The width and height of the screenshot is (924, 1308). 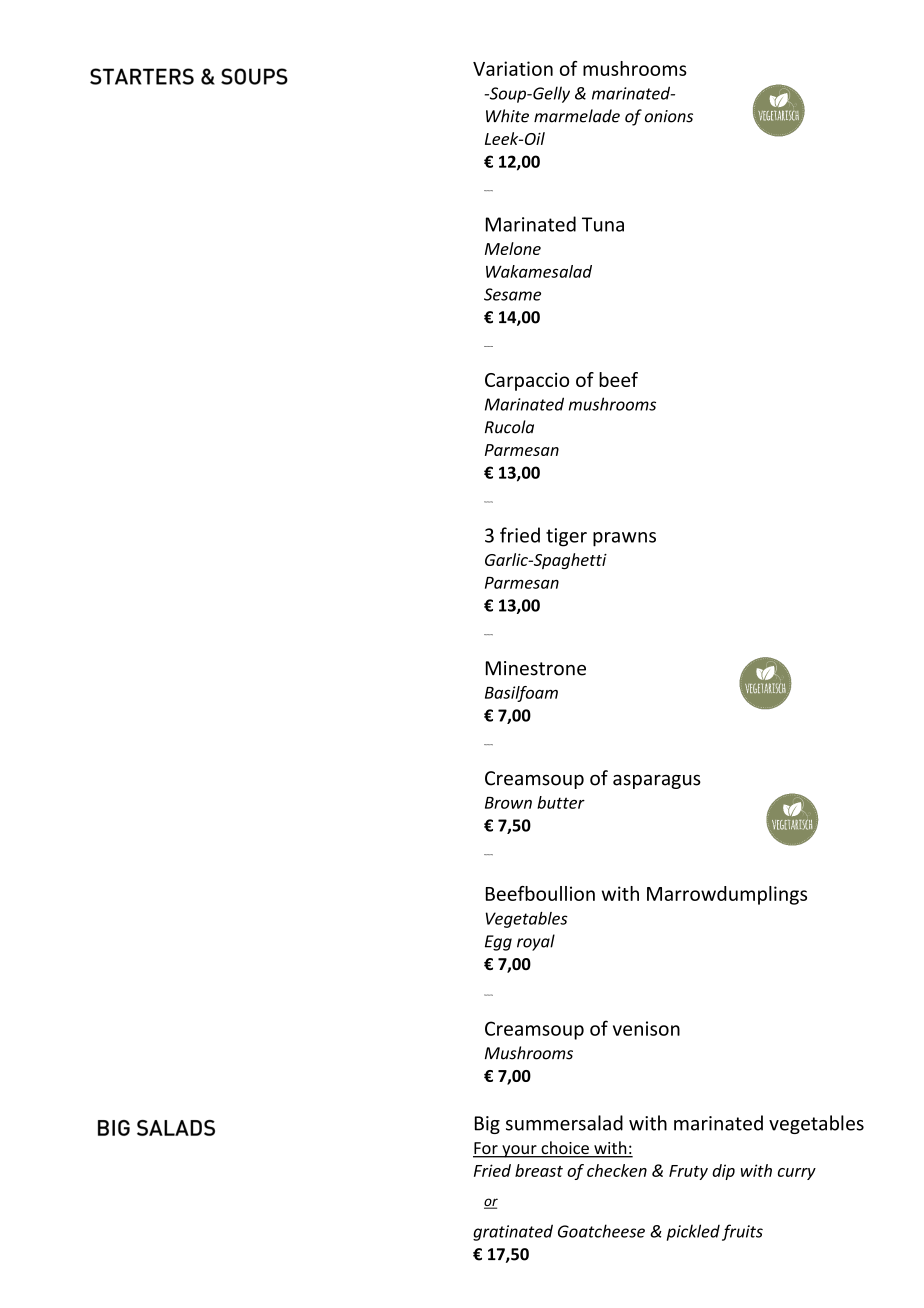 I want to click on Brown, so click(x=508, y=803).
